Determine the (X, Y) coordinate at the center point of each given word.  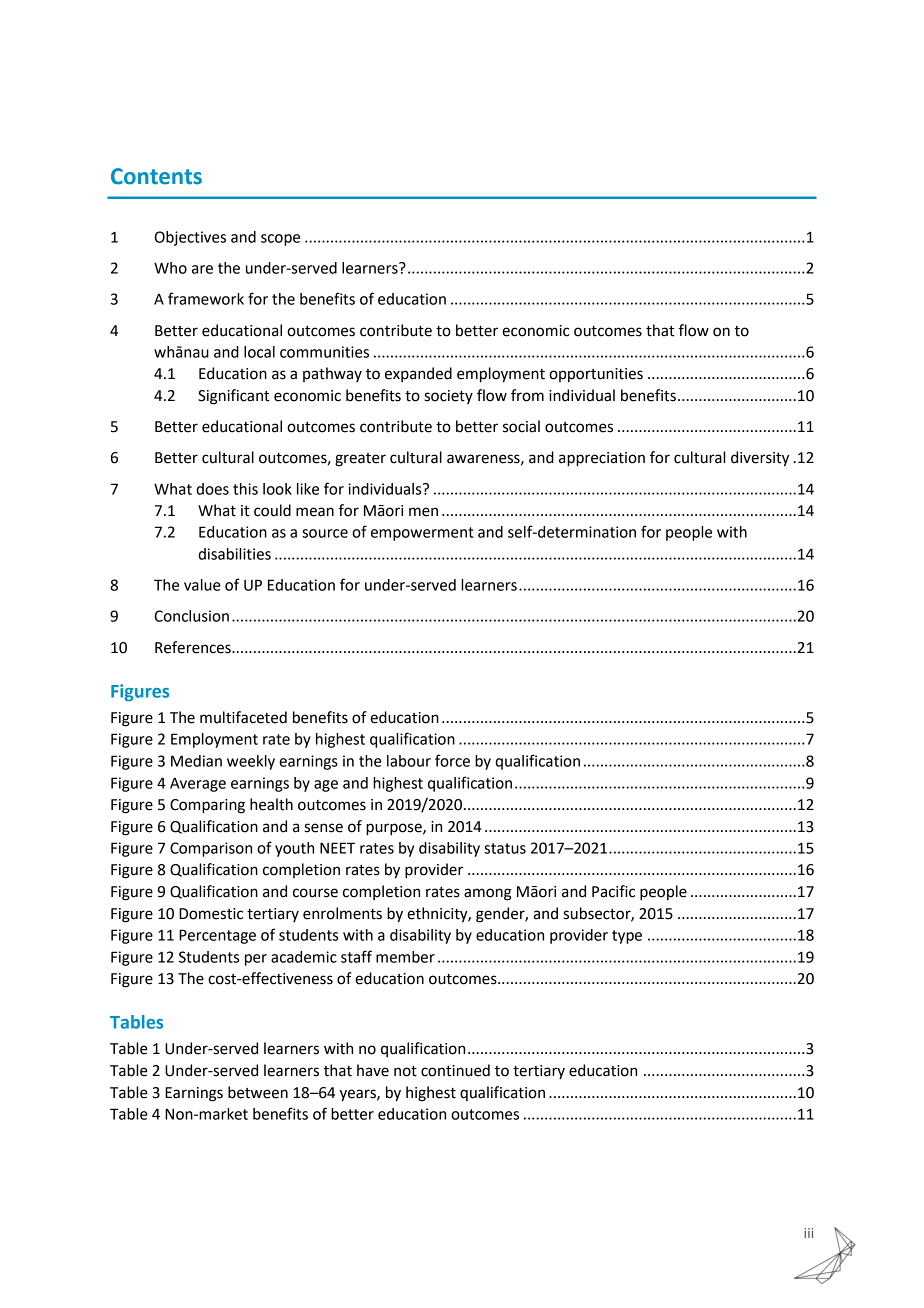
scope (280, 240)
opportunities (596, 375)
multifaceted (243, 717)
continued (455, 1070)
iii (808, 1233)
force (452, 760)
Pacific (613, 891)
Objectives (190, 238)
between (258, 1092)
